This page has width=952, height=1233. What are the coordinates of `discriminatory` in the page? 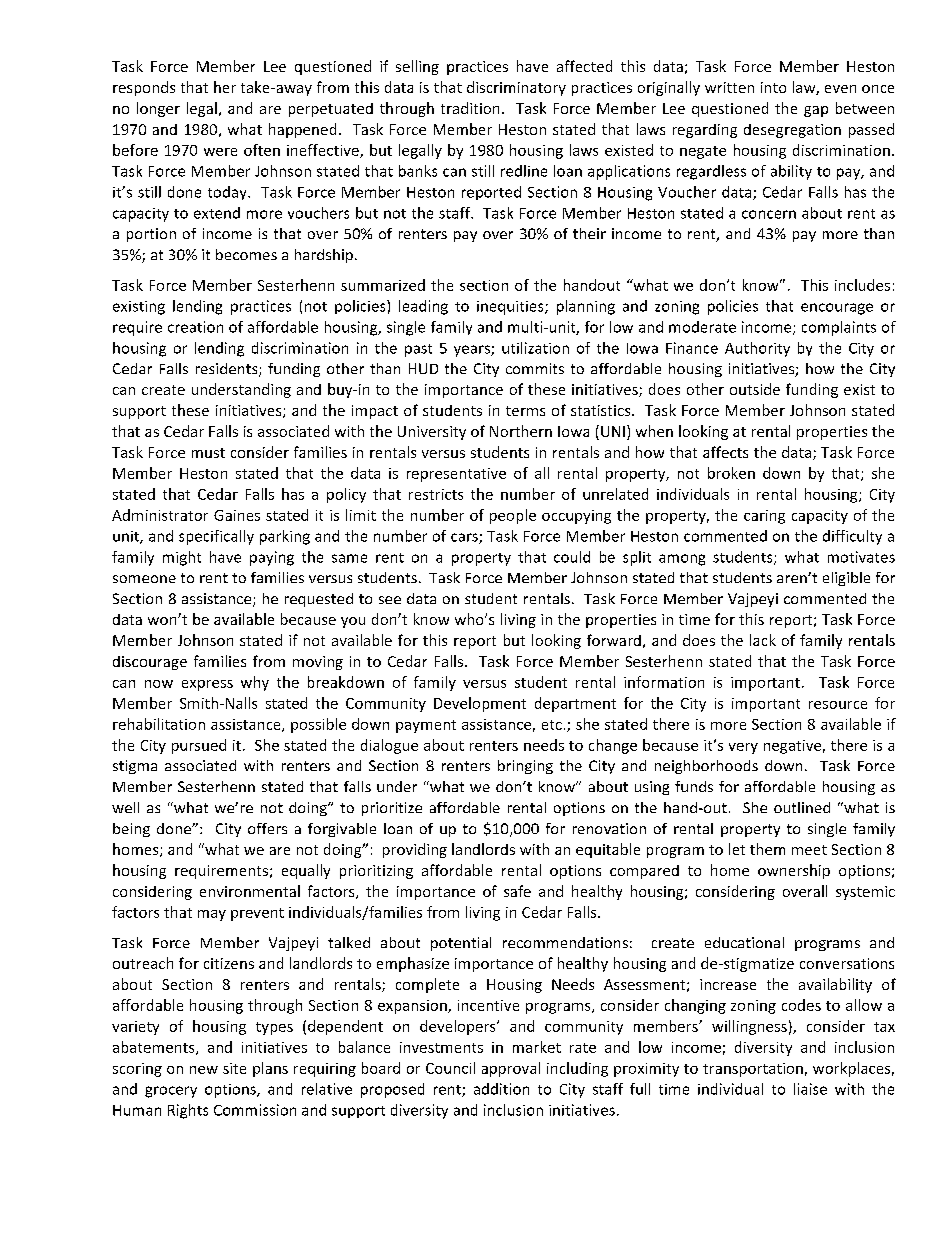 It's located at (516, 88).
